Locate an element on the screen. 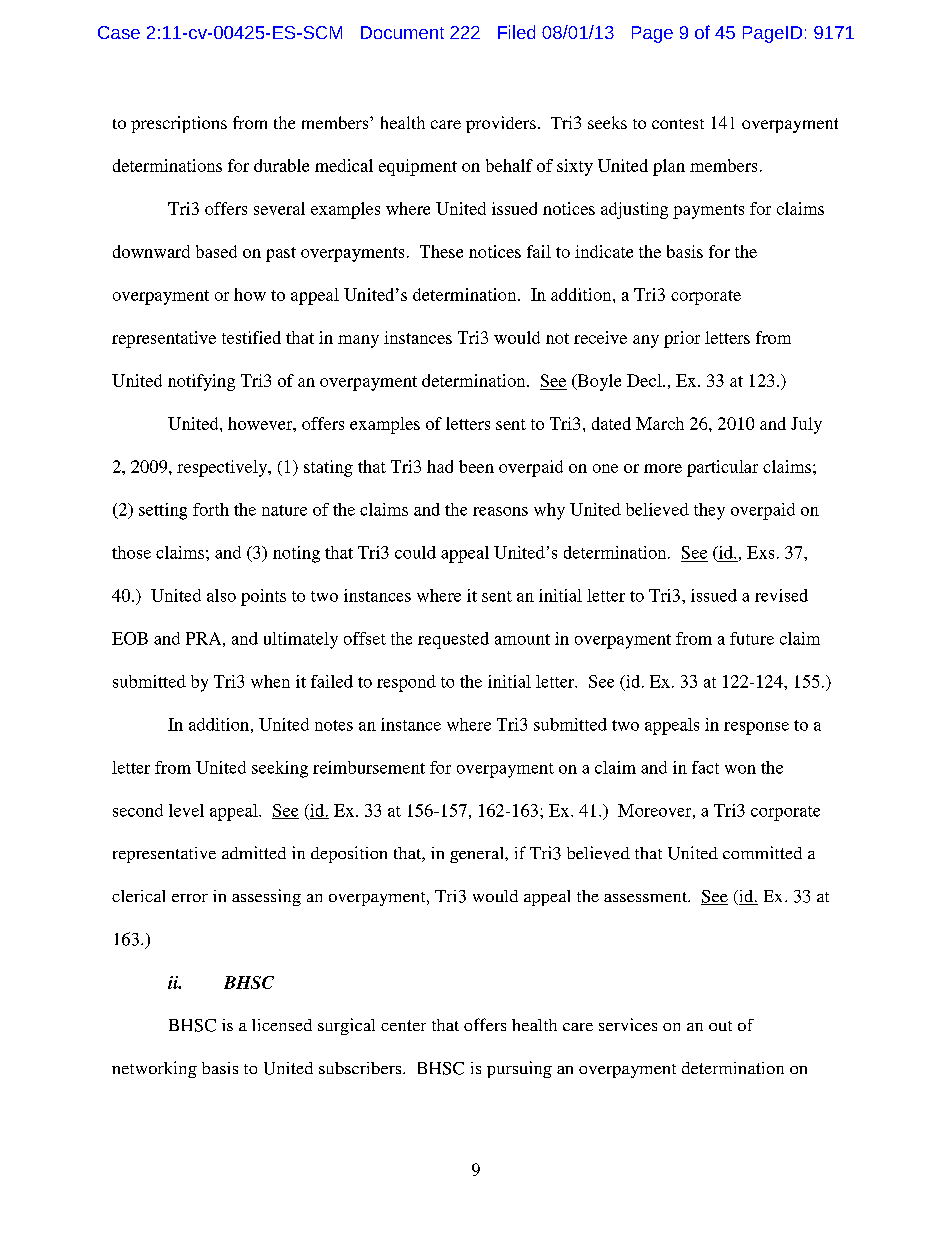 The height and width of the screenshot is (1233, 952). contest is located at coordinates (678, 124).
